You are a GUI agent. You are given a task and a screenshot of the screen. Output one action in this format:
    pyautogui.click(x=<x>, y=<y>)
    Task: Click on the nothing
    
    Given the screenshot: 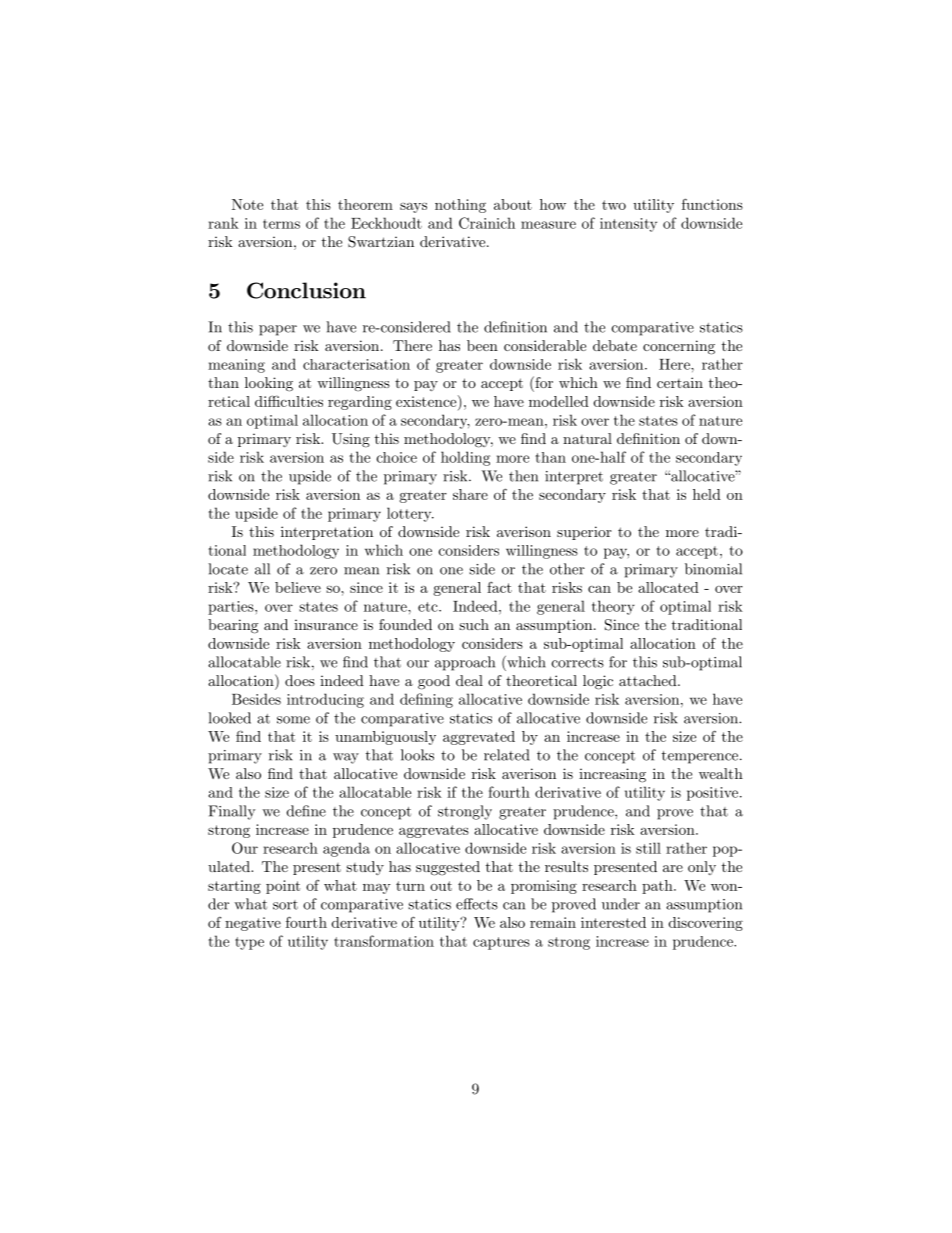 What is the action you would take?
    pyautogui.click(x=460, y=206)
